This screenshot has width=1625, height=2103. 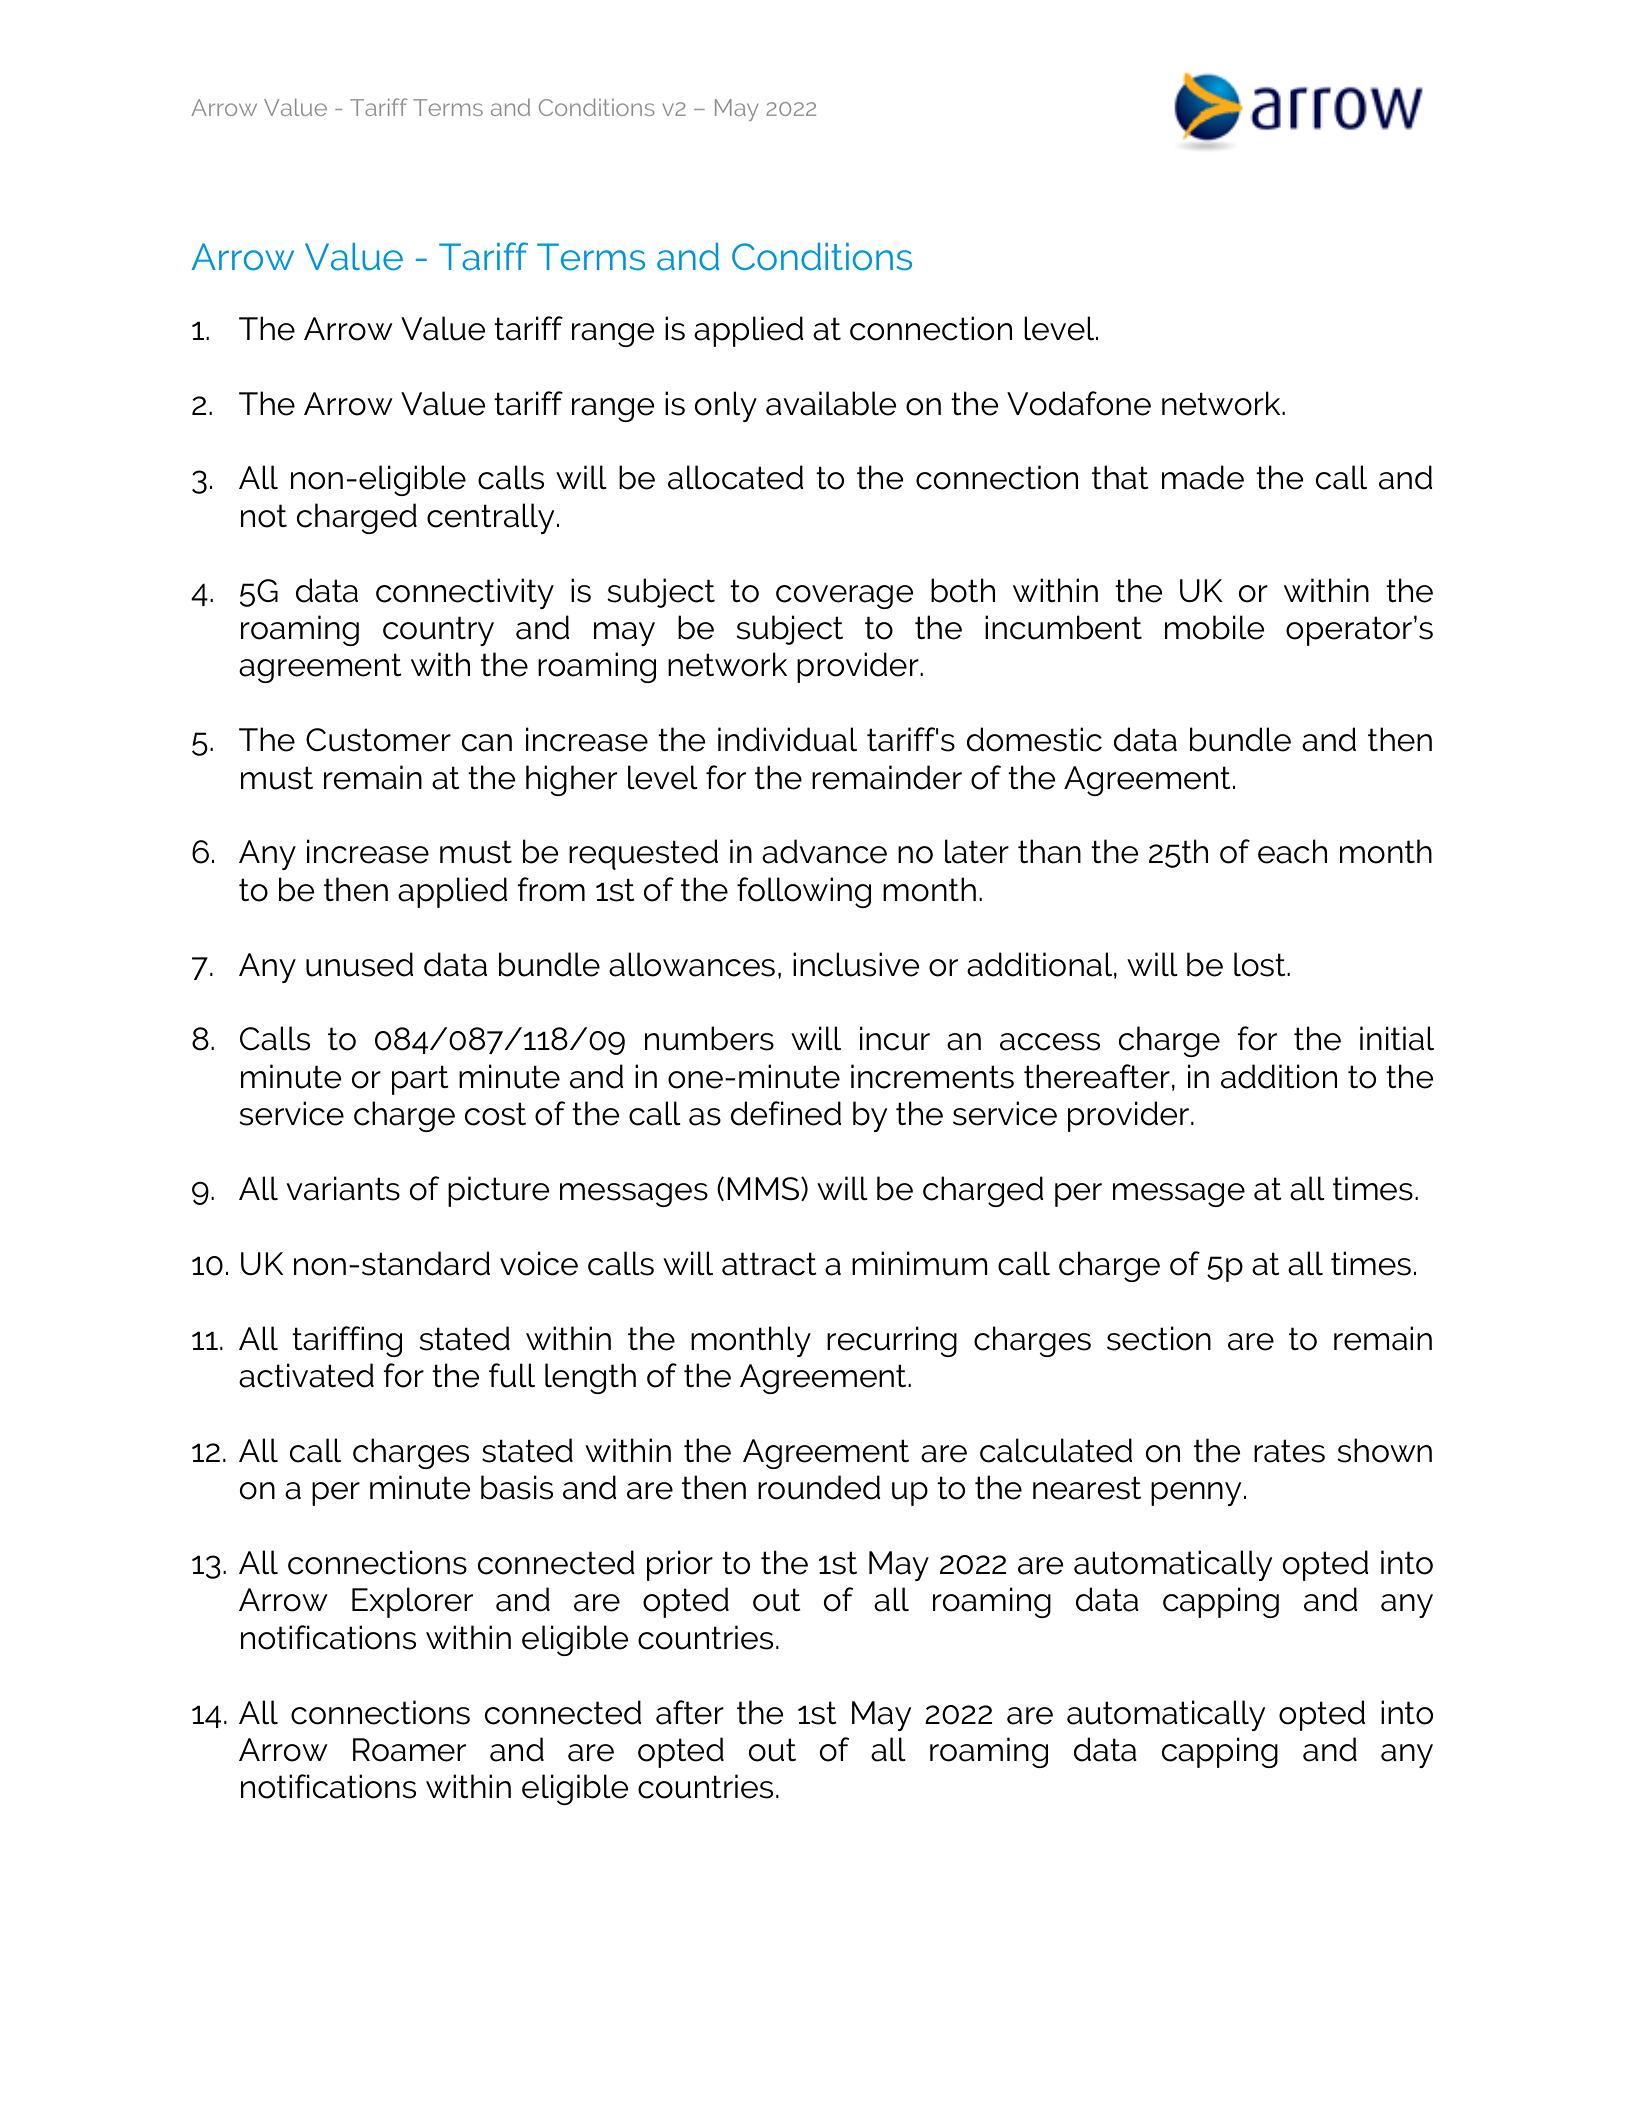 What do you see at coordinates (1196, 1494) in the screenshot?
I see `penny` at bounding box center [1196, 1494].
